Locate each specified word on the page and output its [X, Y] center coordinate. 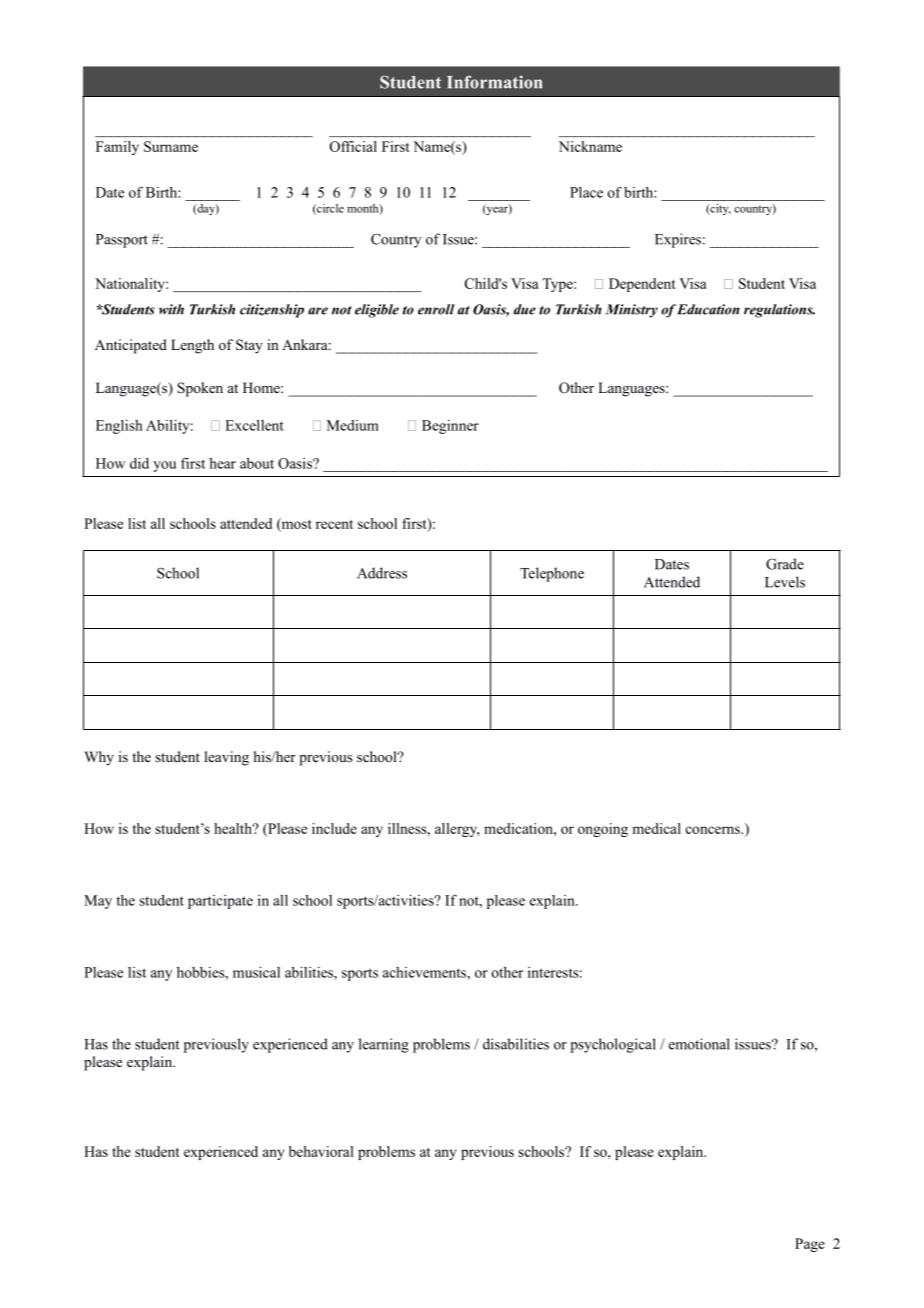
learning [384, 1045]
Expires [678, 240]
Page [810, 1245]
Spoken [200, 389]
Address [382, 573]
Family [117, 148]
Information [494, 82]
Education [708, 309]
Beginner [450, 427]
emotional [699, 1044]
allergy [457, 830]
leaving [226, 758]
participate [220, 902]
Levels [785, 582]
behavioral [321, 1151]
